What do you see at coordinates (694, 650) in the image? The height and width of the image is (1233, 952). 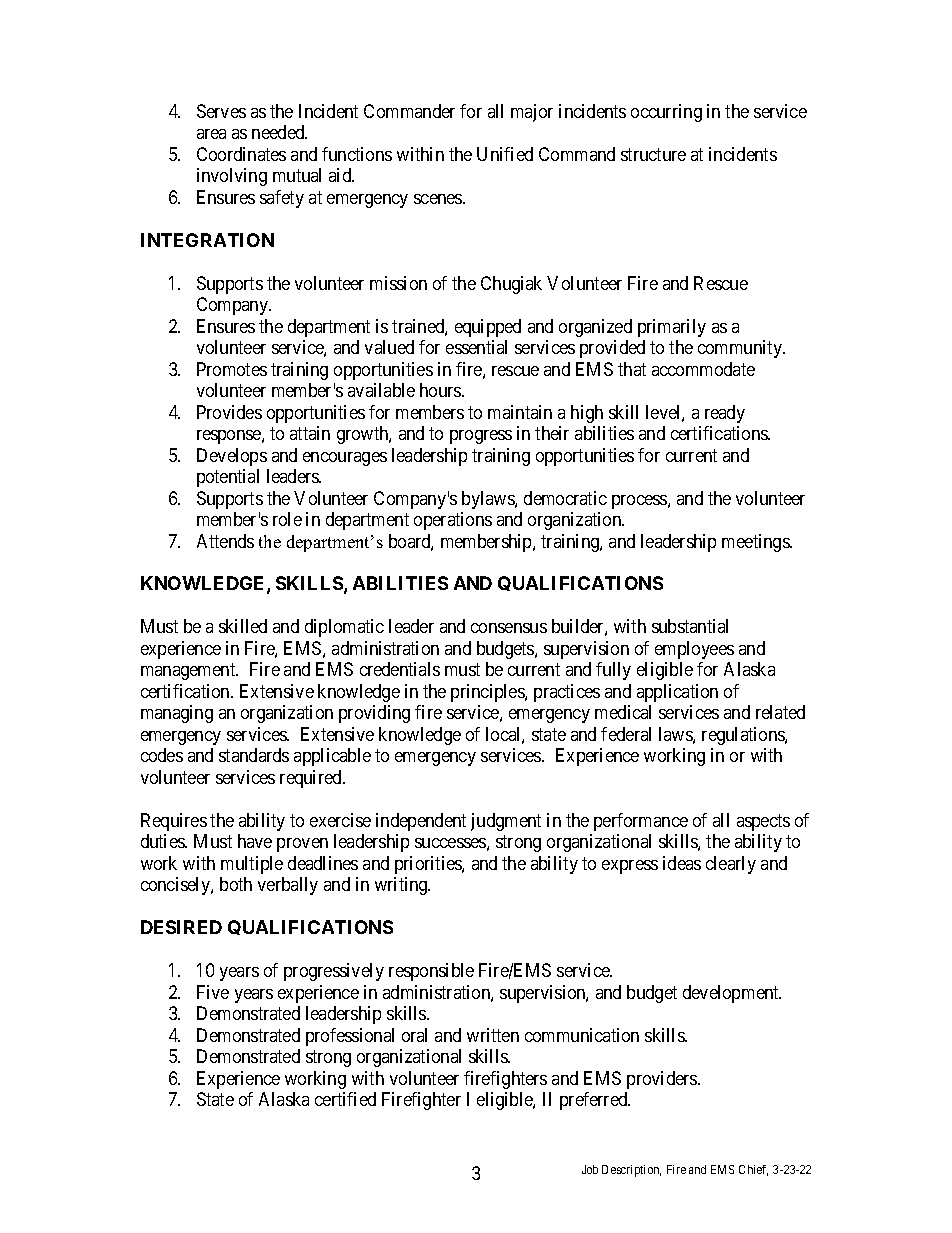 I see `employees` at bounding box center [694, 650].
